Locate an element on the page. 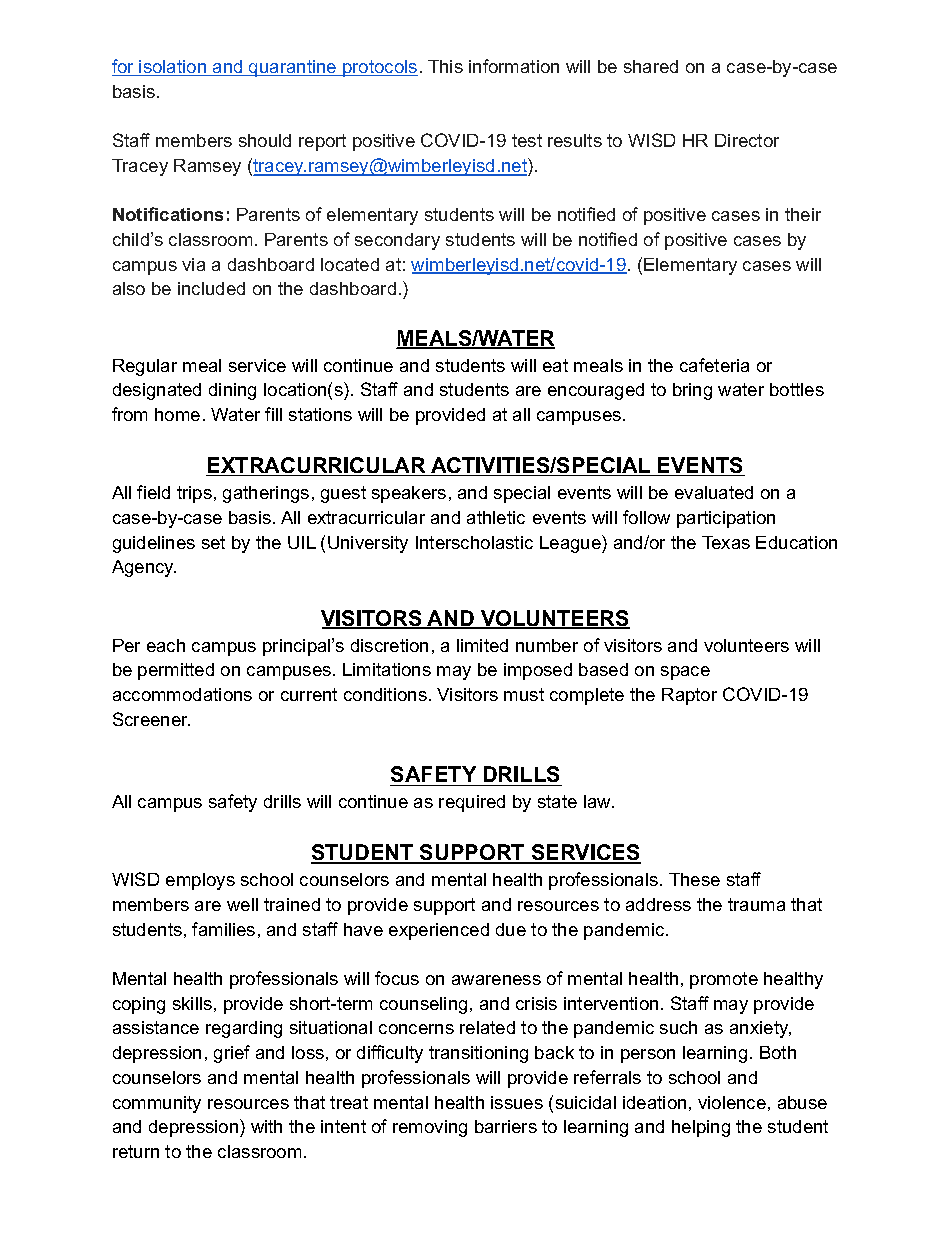  Raptor is located at coordinates (689, 696).
